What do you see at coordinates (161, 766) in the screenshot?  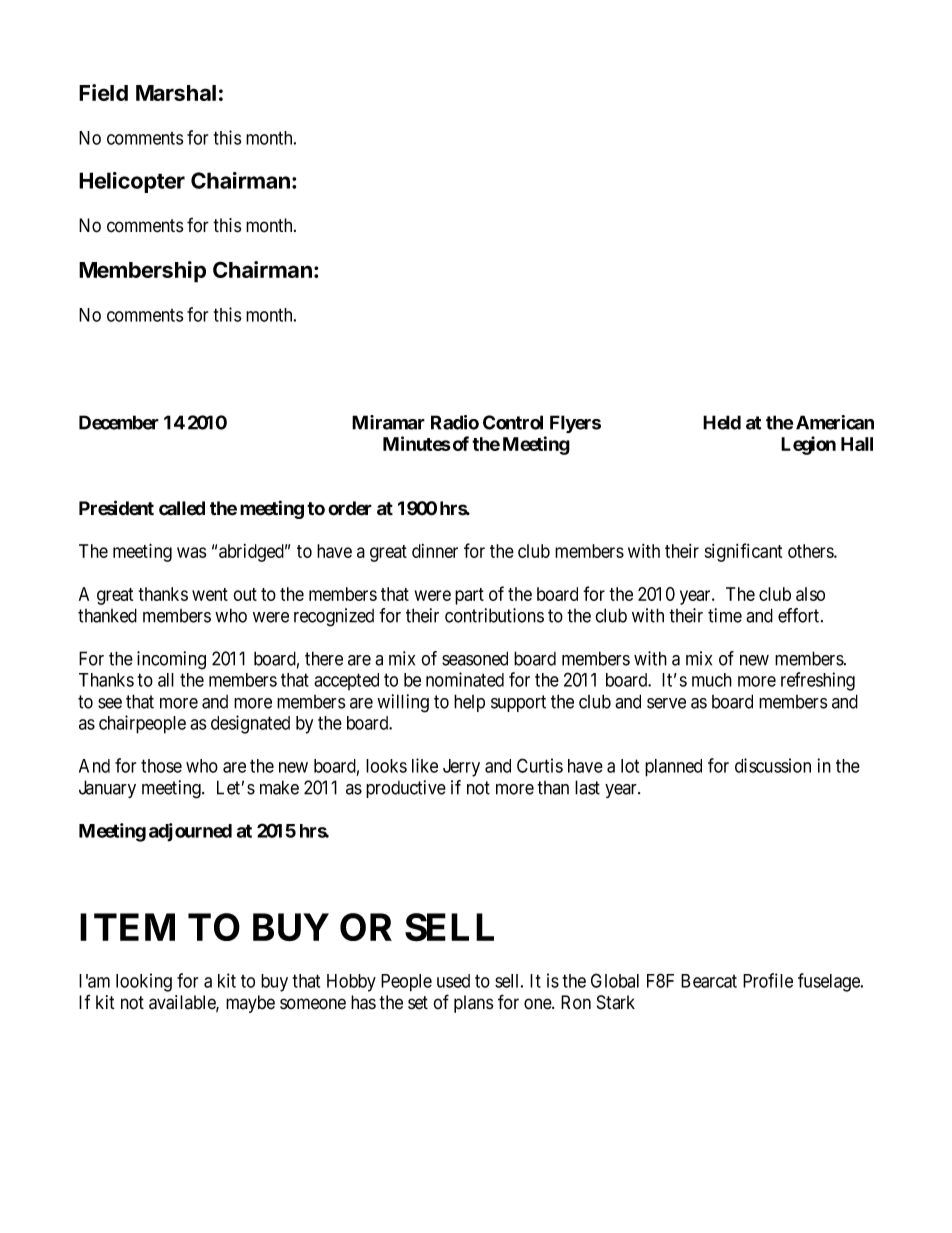 I see `those` at bounding box center [161, 766].
